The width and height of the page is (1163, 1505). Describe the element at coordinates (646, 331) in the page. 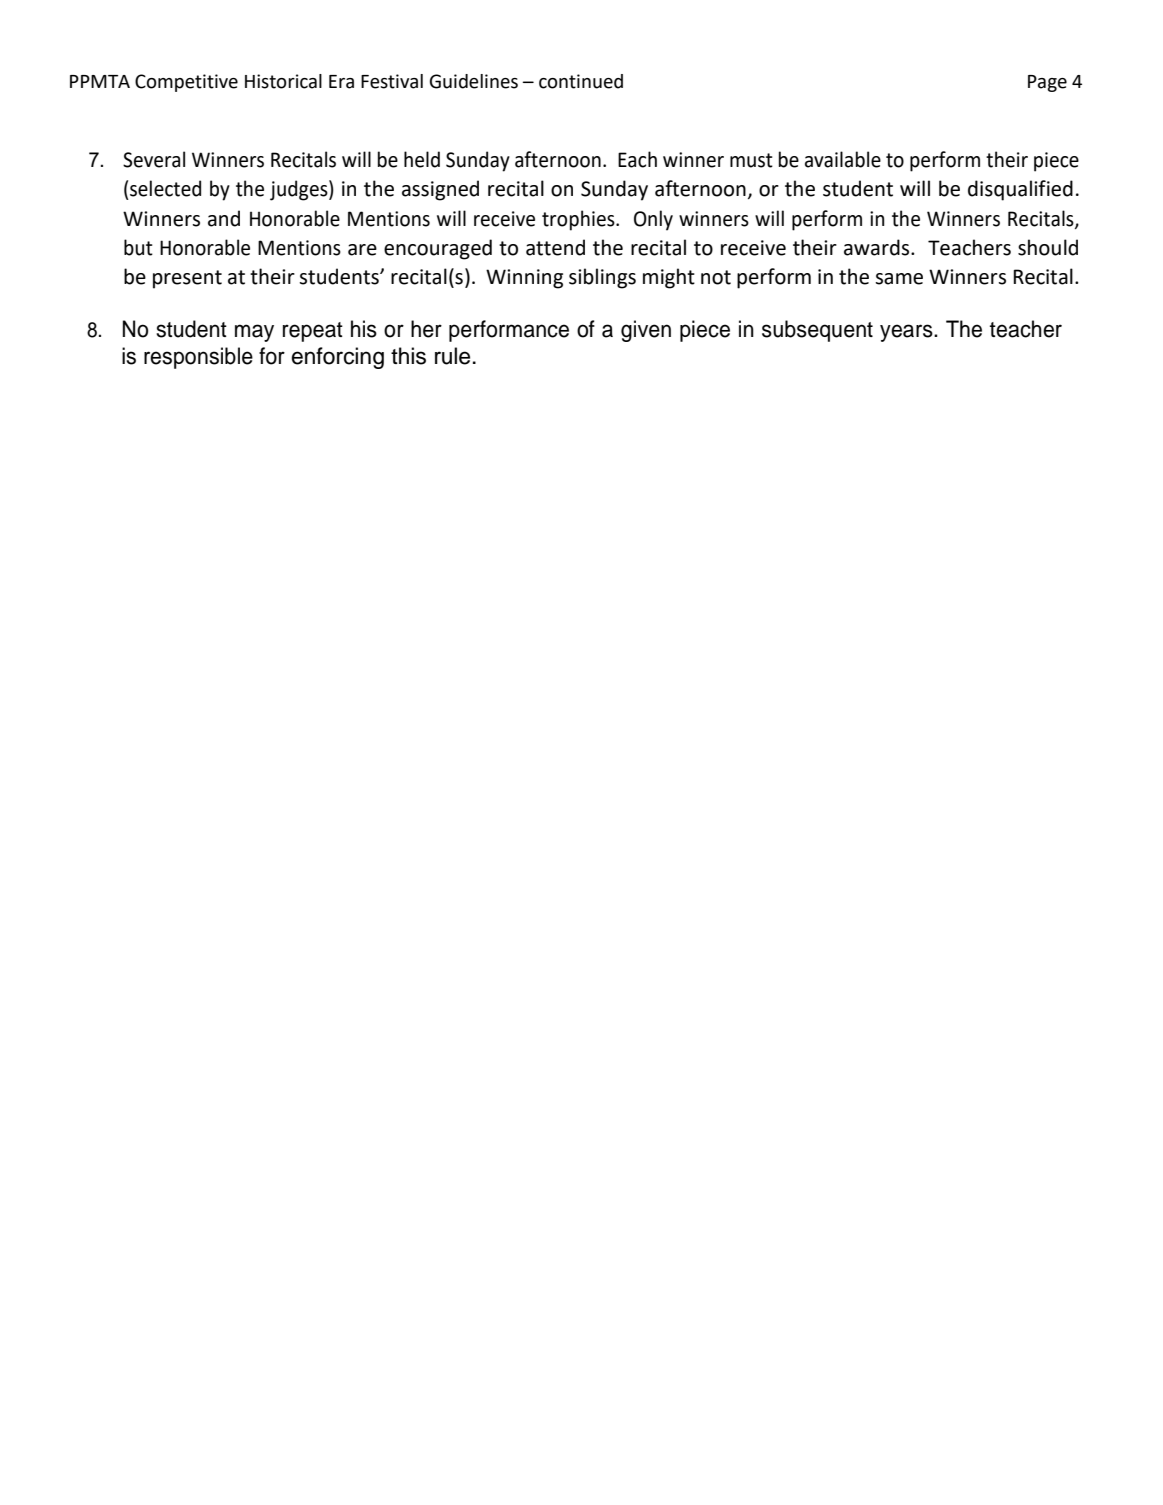

I see `given` at that location.
